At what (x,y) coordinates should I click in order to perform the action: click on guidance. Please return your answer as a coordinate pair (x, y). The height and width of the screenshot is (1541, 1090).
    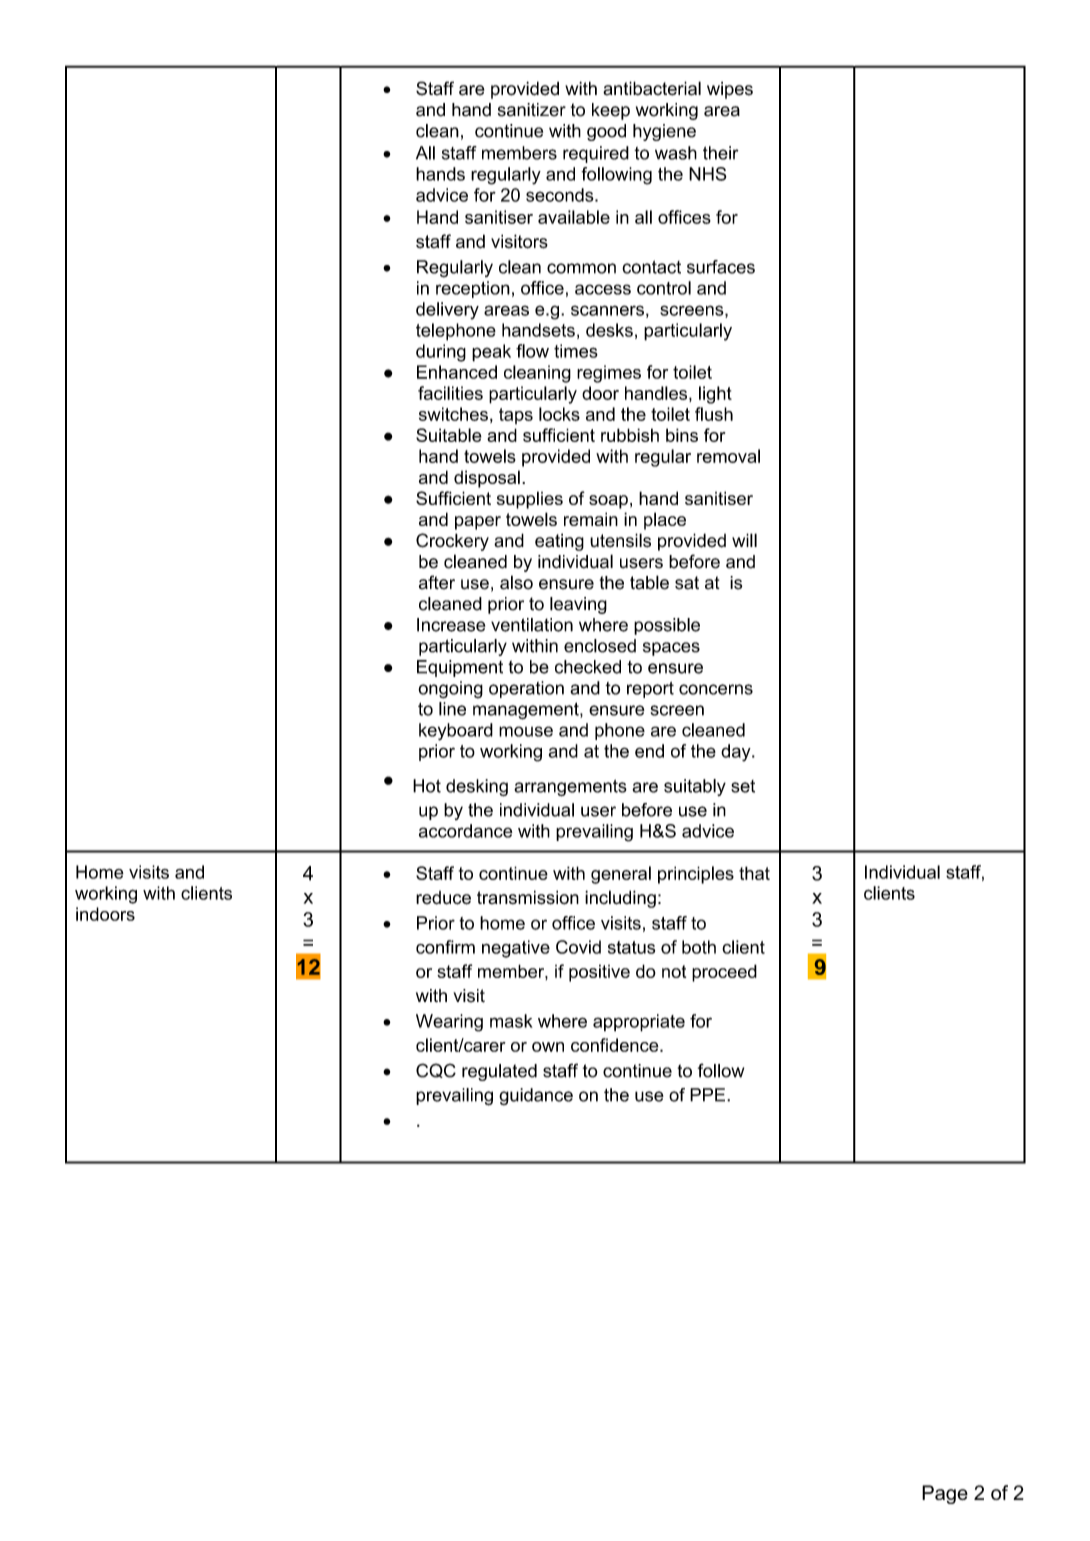
    Looking at the image, I should click on (536, 1096).
